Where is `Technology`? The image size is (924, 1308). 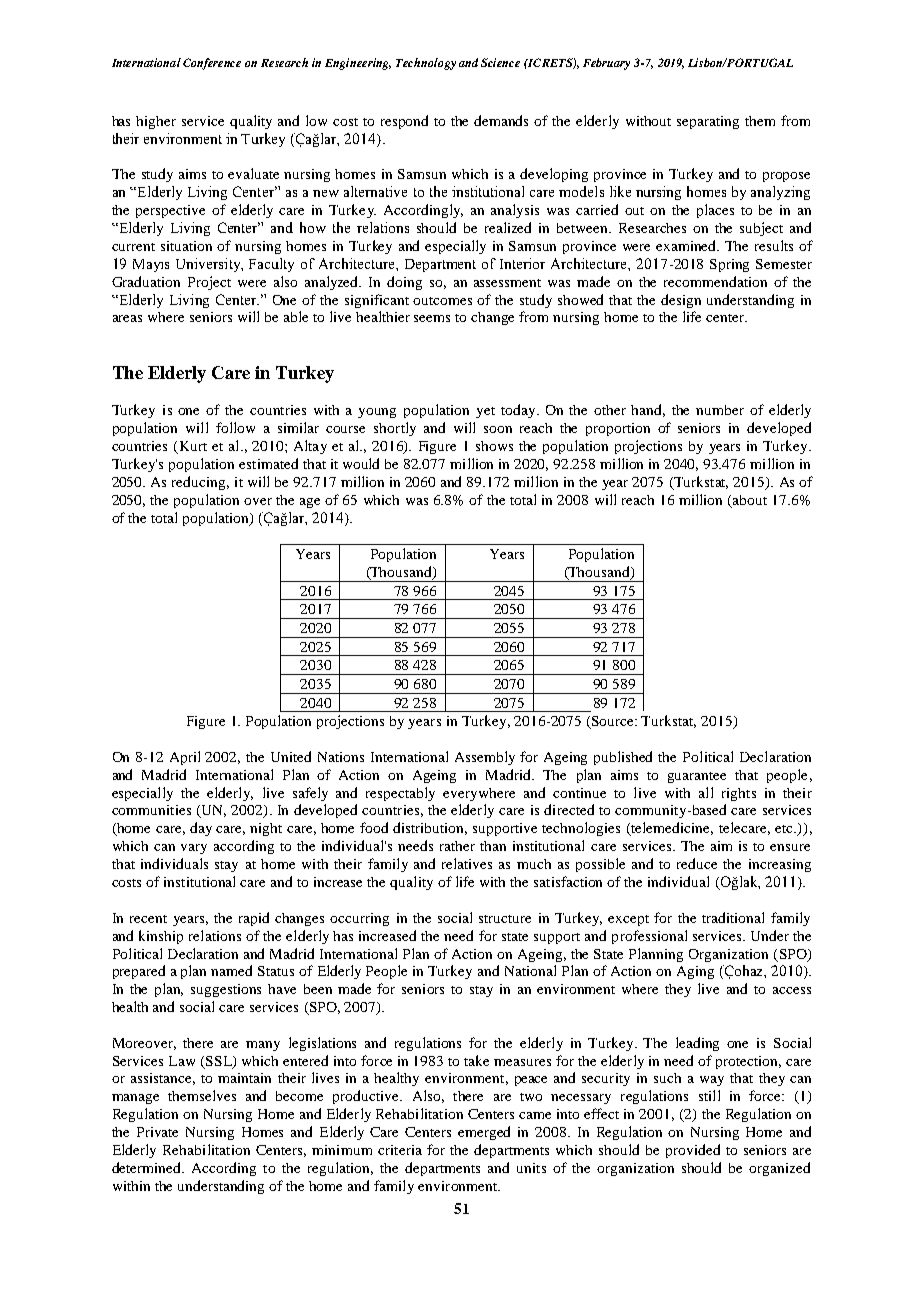 Technology is located at coordinates (426, 64).
